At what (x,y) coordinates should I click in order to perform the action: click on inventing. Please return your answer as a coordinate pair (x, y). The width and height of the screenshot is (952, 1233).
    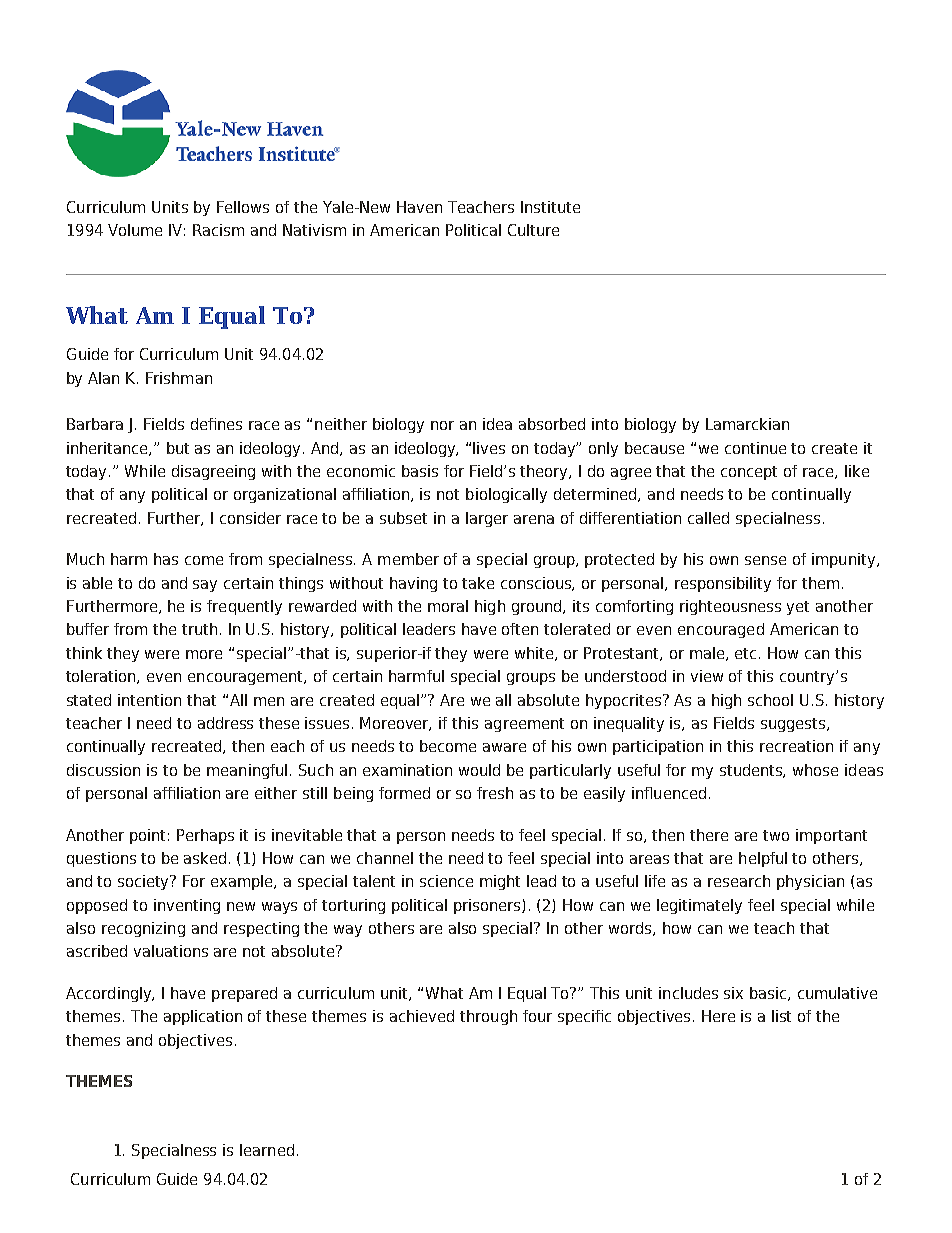
    Looking at the image, I should click on (187, 906).
